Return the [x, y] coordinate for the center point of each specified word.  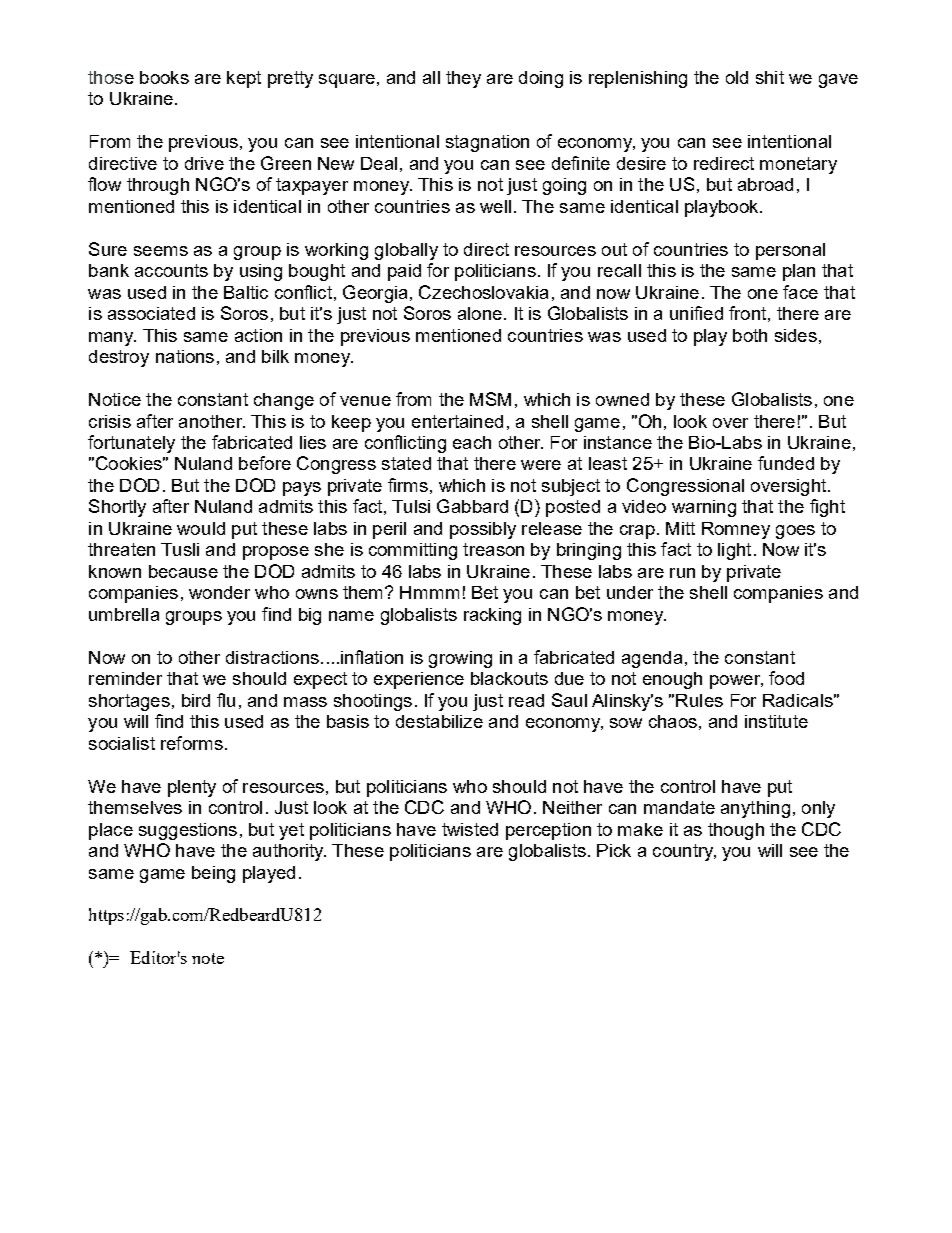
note [208, 958]
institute [776, 721]
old [737, 77]
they [463, 79]
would [201, 528]
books [164, 77]
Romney [736, 530]
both [750, 335]
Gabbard [472, 506]
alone [480, 313]
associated [151, 313]
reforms [192, 743]
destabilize [439, 721]
